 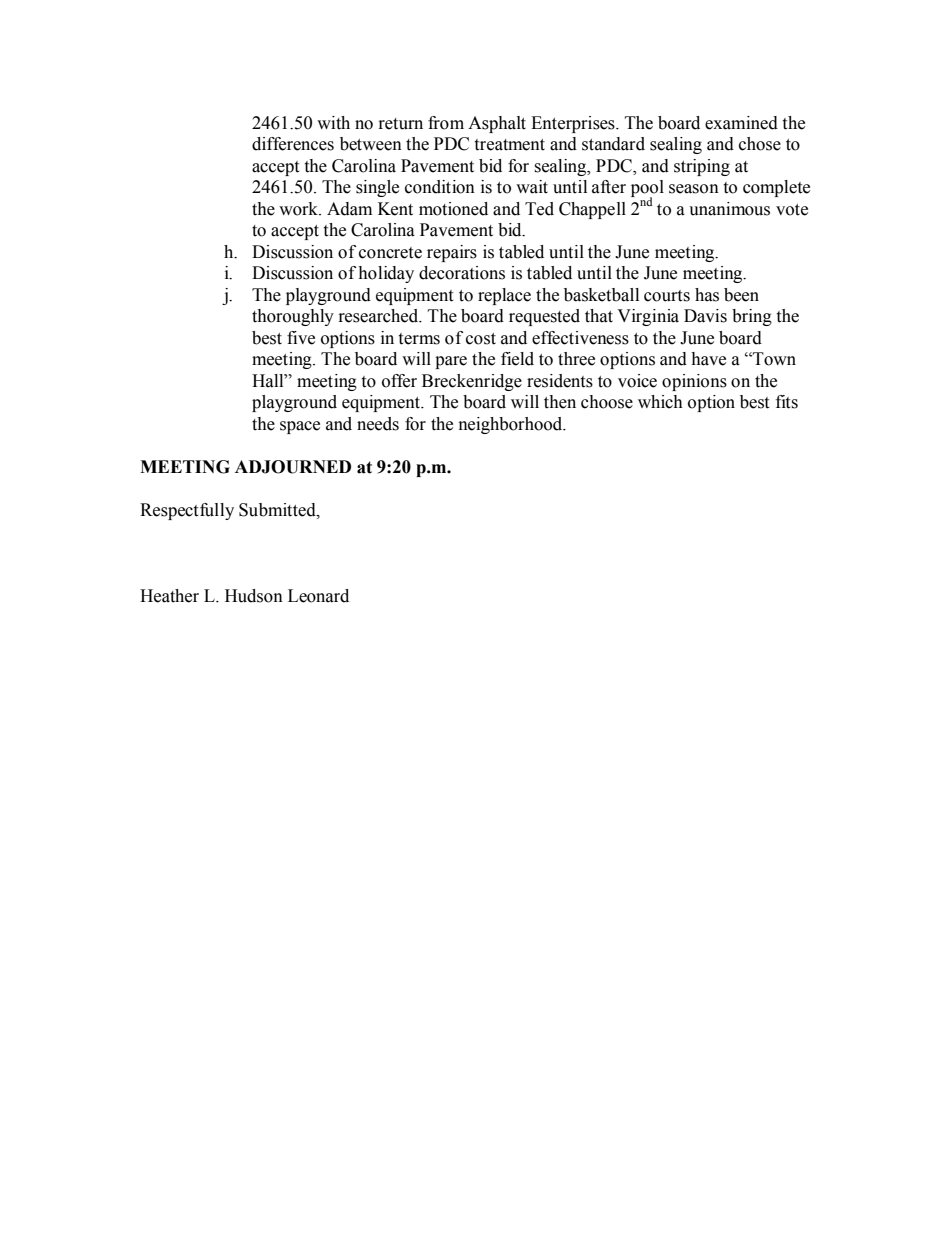 What do you see at coordinates (462, 273) in the page?
I see `decorations` at bounding box center [462, 273].
